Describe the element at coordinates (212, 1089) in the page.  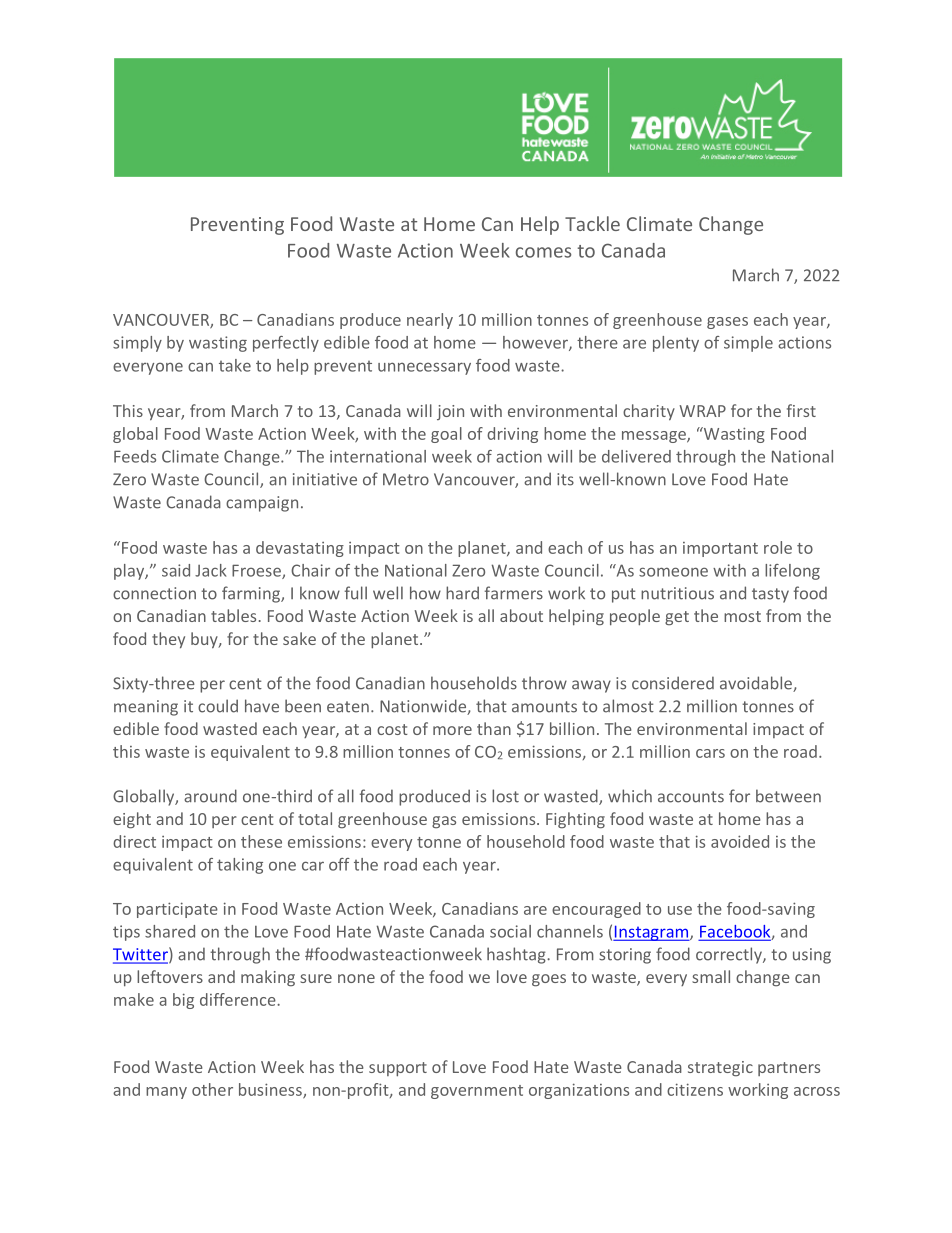
I see `other` at that location.
